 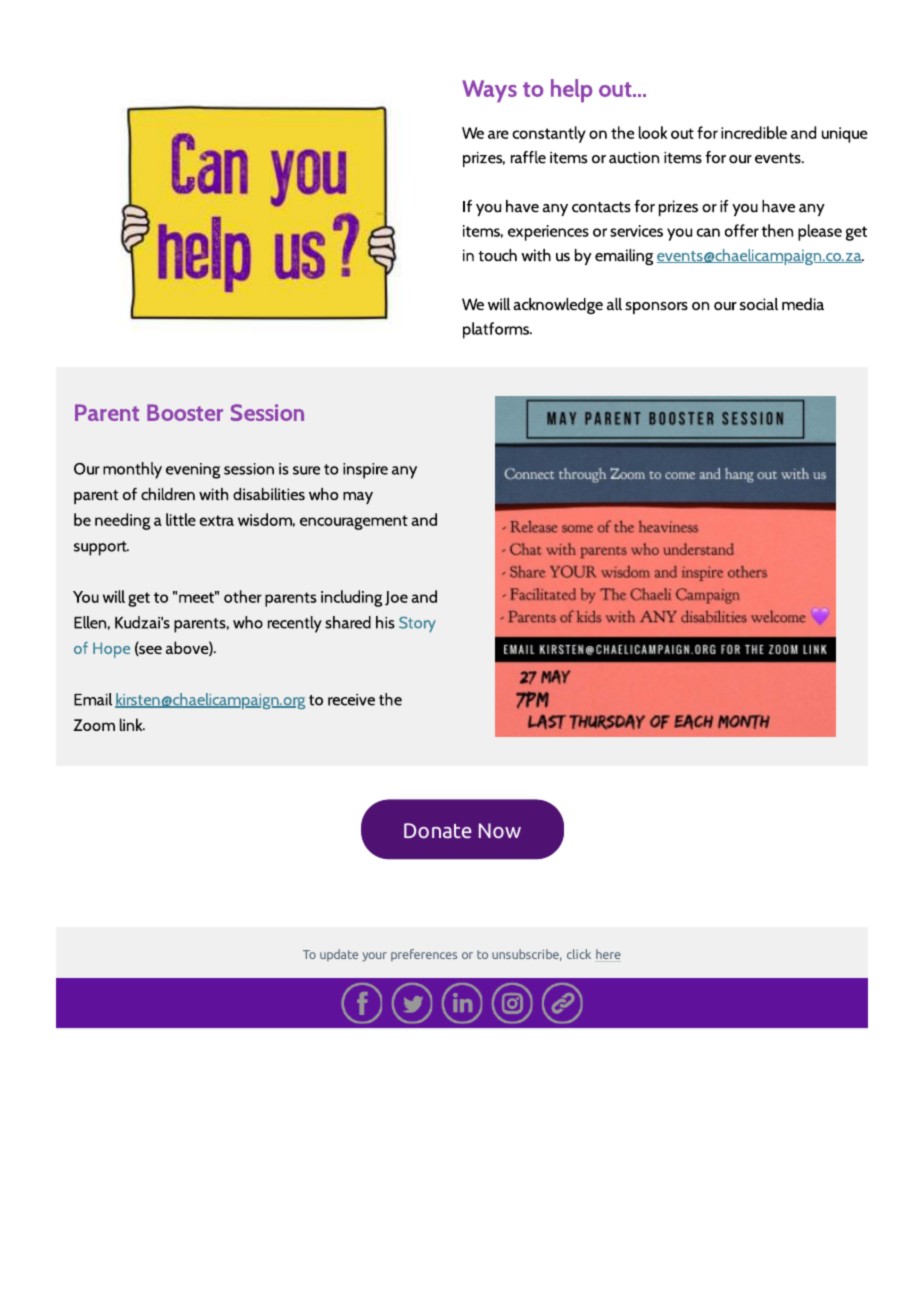 What do you see at coordinates (339, 955) in the page?
I see `update` at bounding box center [339, 955].
